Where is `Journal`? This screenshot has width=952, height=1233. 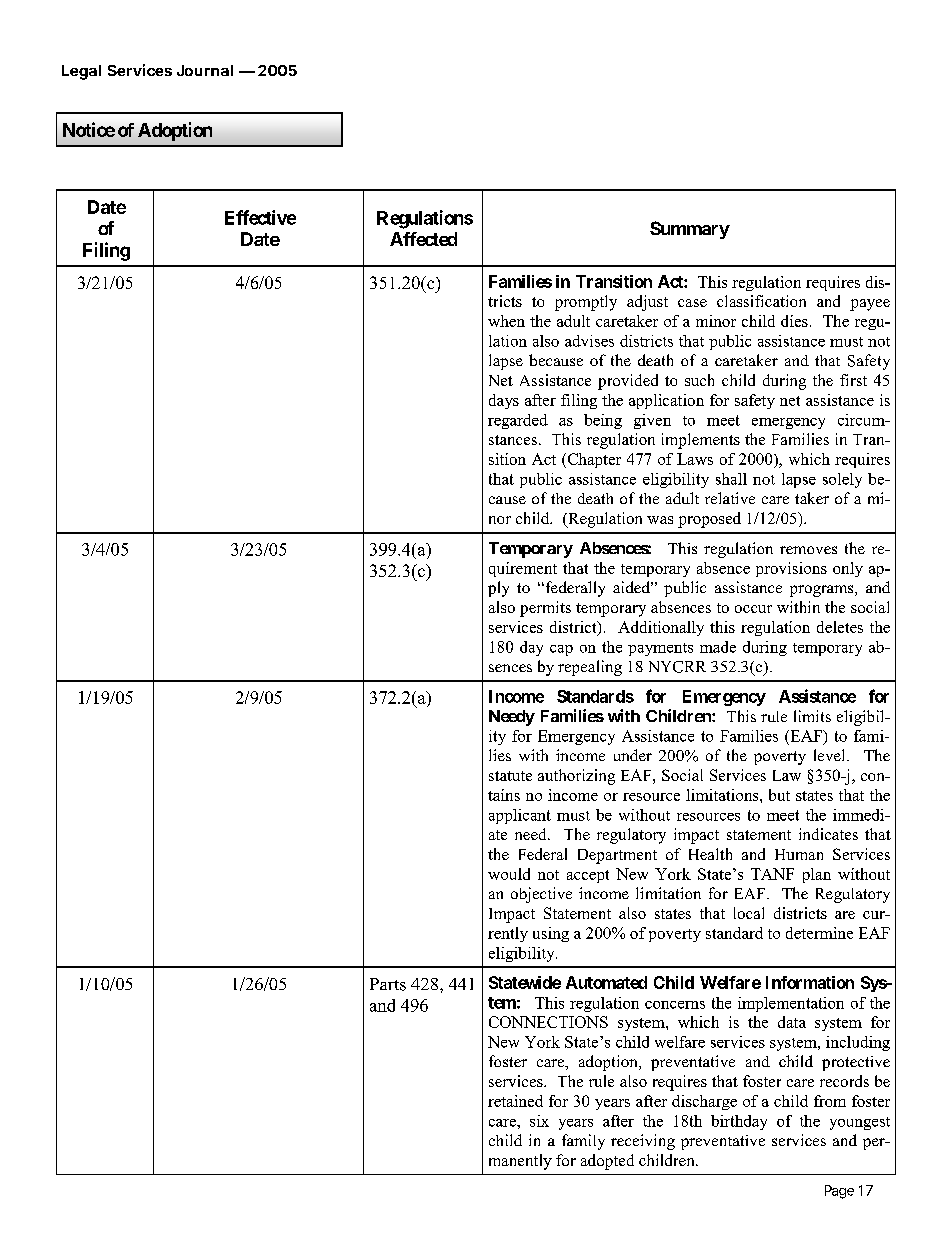 Journal is located at coordinates (205, 70).
